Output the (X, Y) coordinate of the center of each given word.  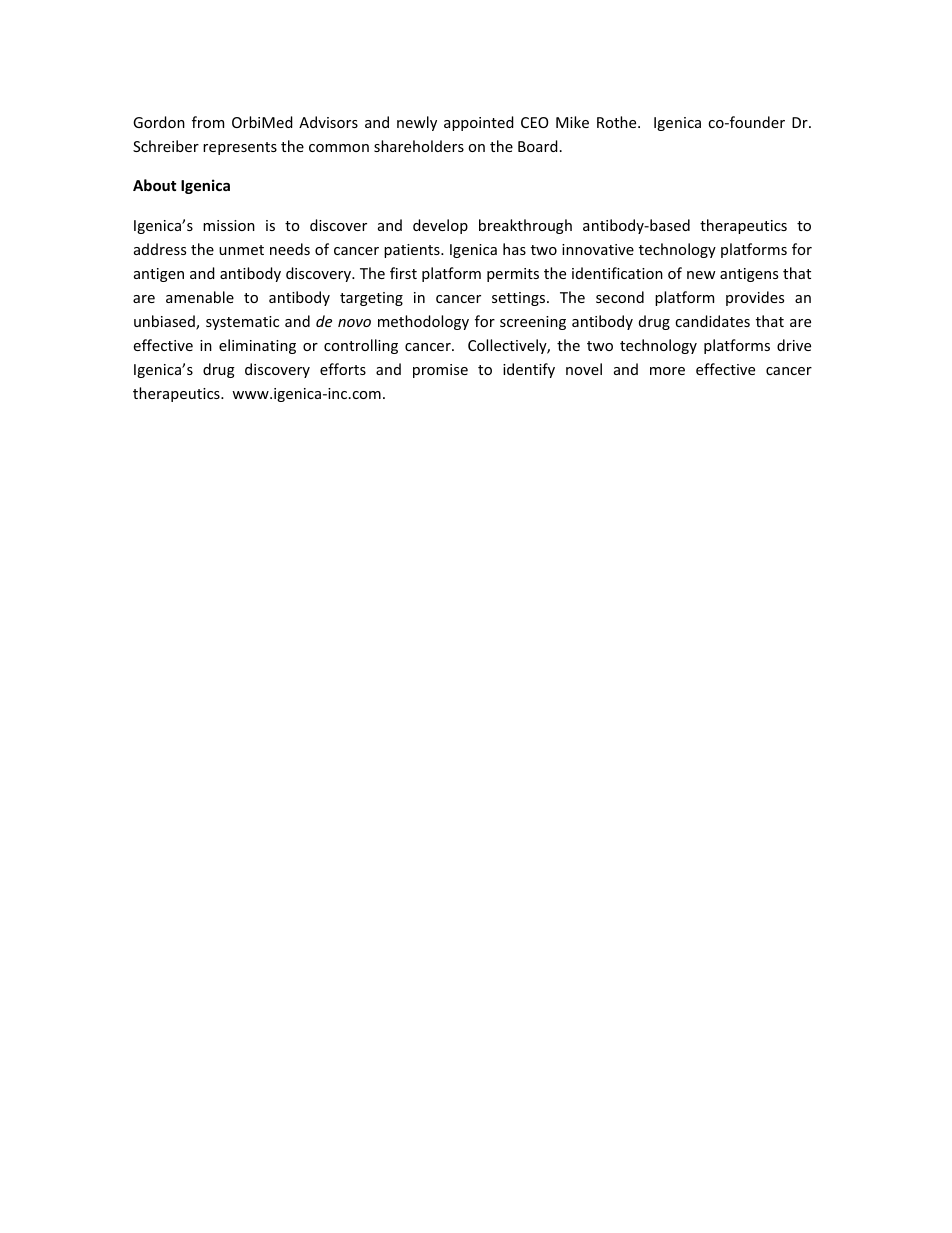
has (514, 249)
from (208, 122)
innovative (598, 249)
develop (440, 226)
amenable (200, 297)
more (667, 371)
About (154, 185)
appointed (479, 123)
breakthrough (525, 226)
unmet (241, 250)
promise (440, 371)
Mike (572, 122)
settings (520, 299)
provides (755, 298)
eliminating (257, 346)
